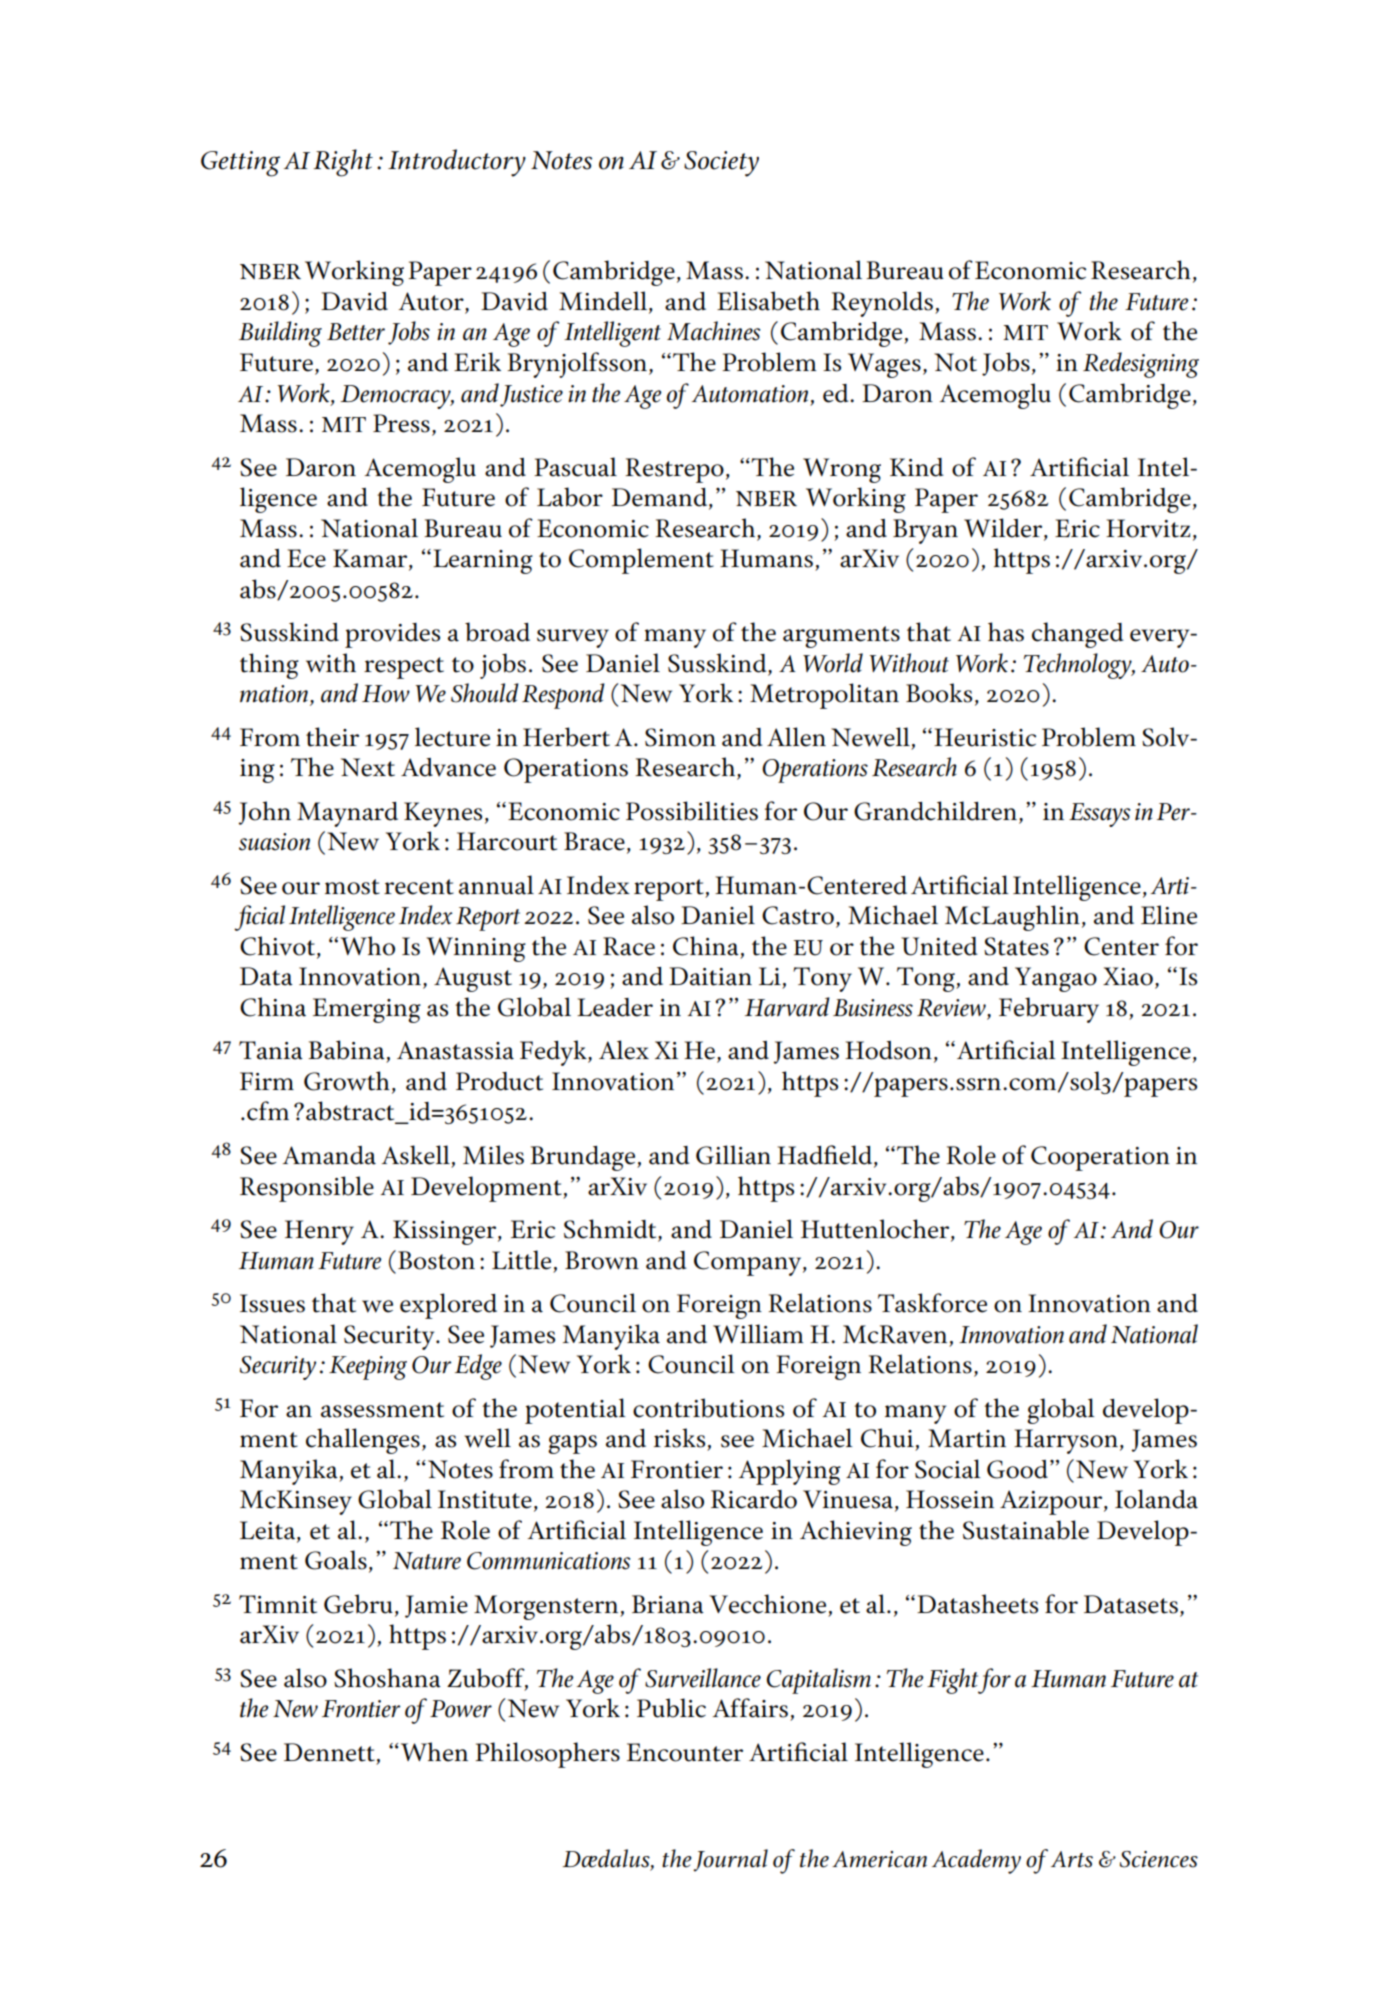 This screenshot has height=1998, width=1398. Describe the element at coordinates (368, 1368) in the screenshot. I see `Keeping` at that location.
